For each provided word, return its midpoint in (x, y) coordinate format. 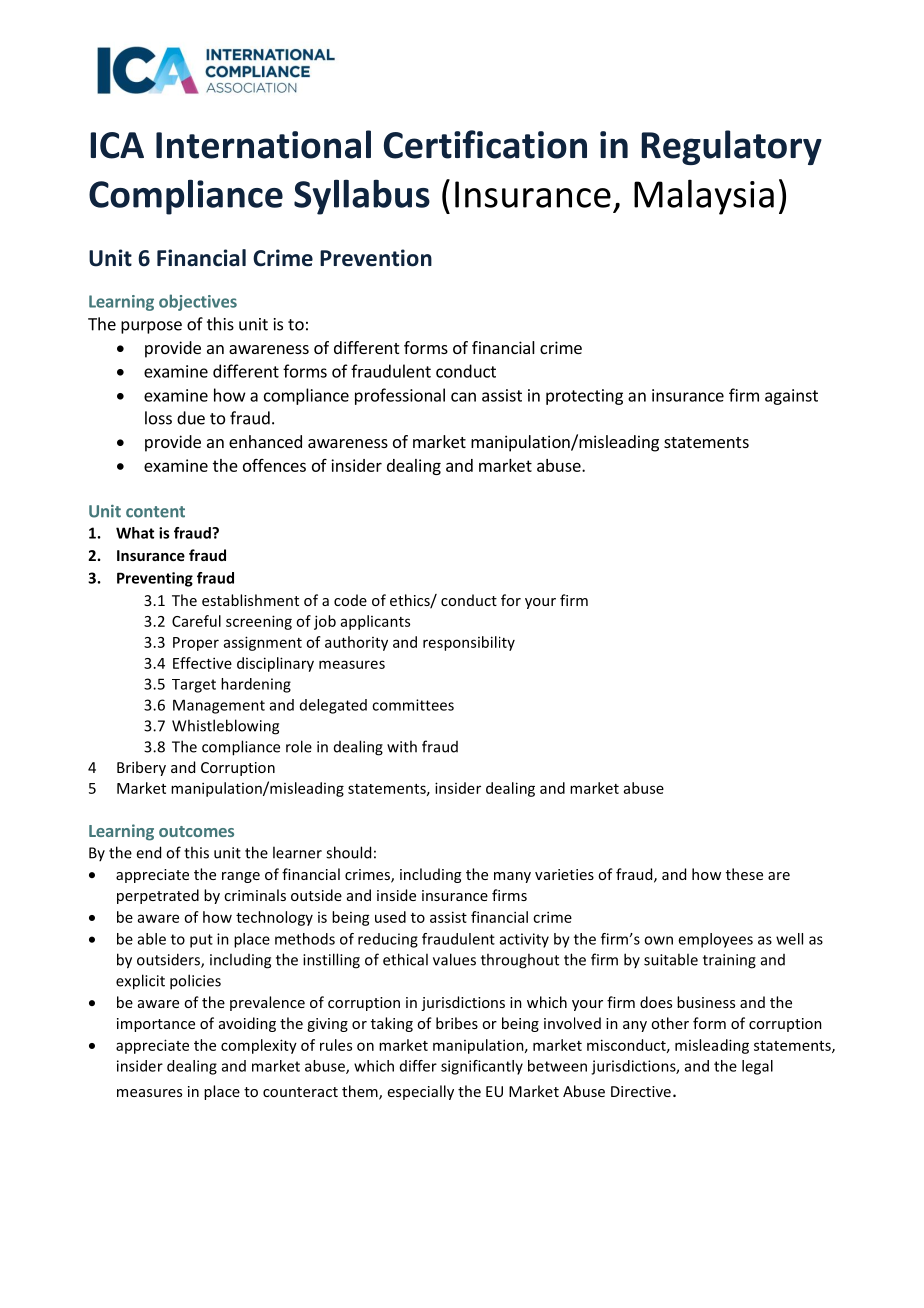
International (263, 144)
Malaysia (704, 197)
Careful (196, 621)
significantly (482, 1067)
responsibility (469, 643)
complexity (259, 1046)
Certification (485, 144)
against (791, 397)
